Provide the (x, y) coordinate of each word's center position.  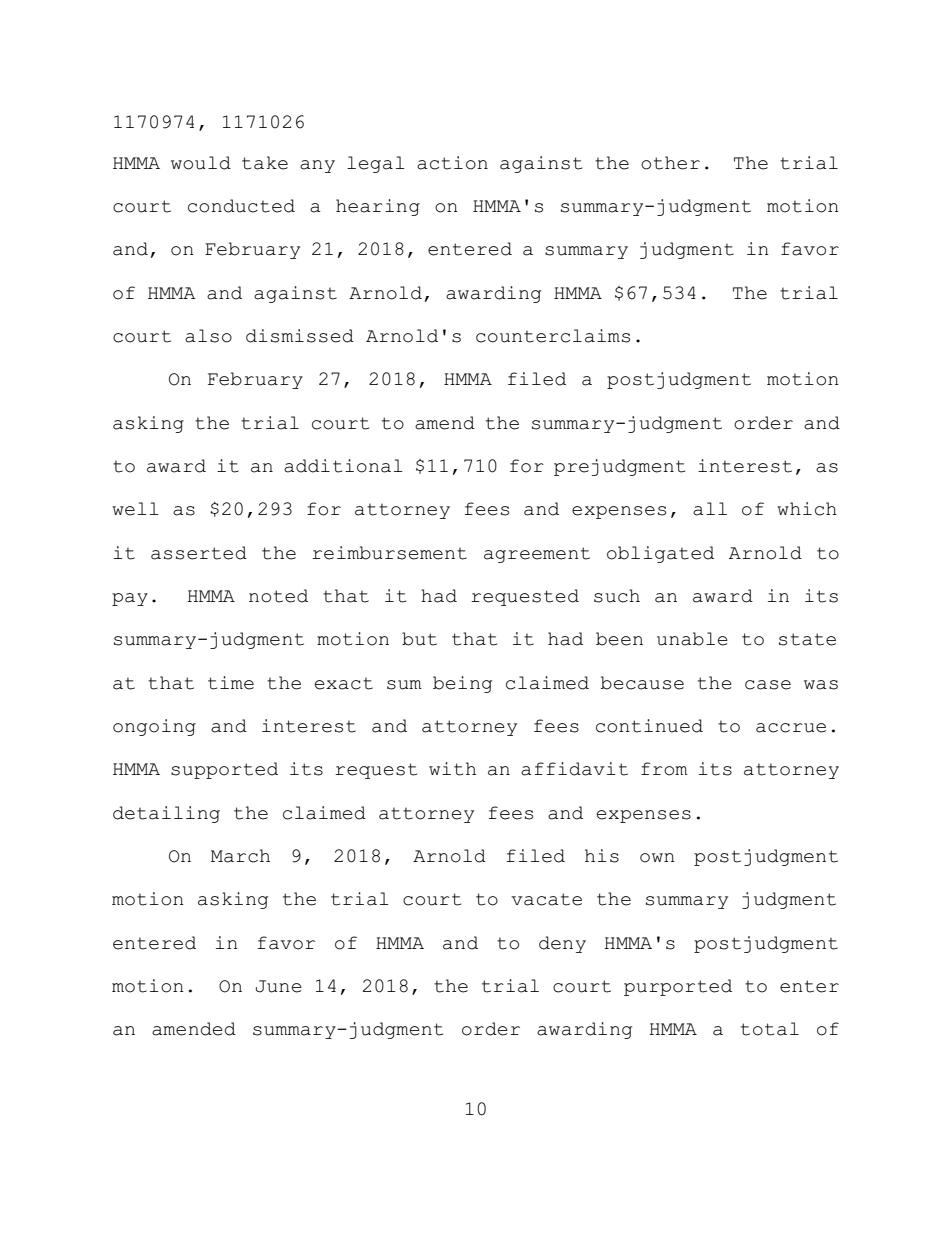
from (664, 769)
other (670, 163)
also (208, 336)
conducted (241, 206)
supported (224, 770)
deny (562, 944)
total (770, 1029)
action (452, 163)
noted (278, 596)
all (710, 509)
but (419, 639)
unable (692, 639)
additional (343, 466)
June (279, 986)
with (452, 769)
